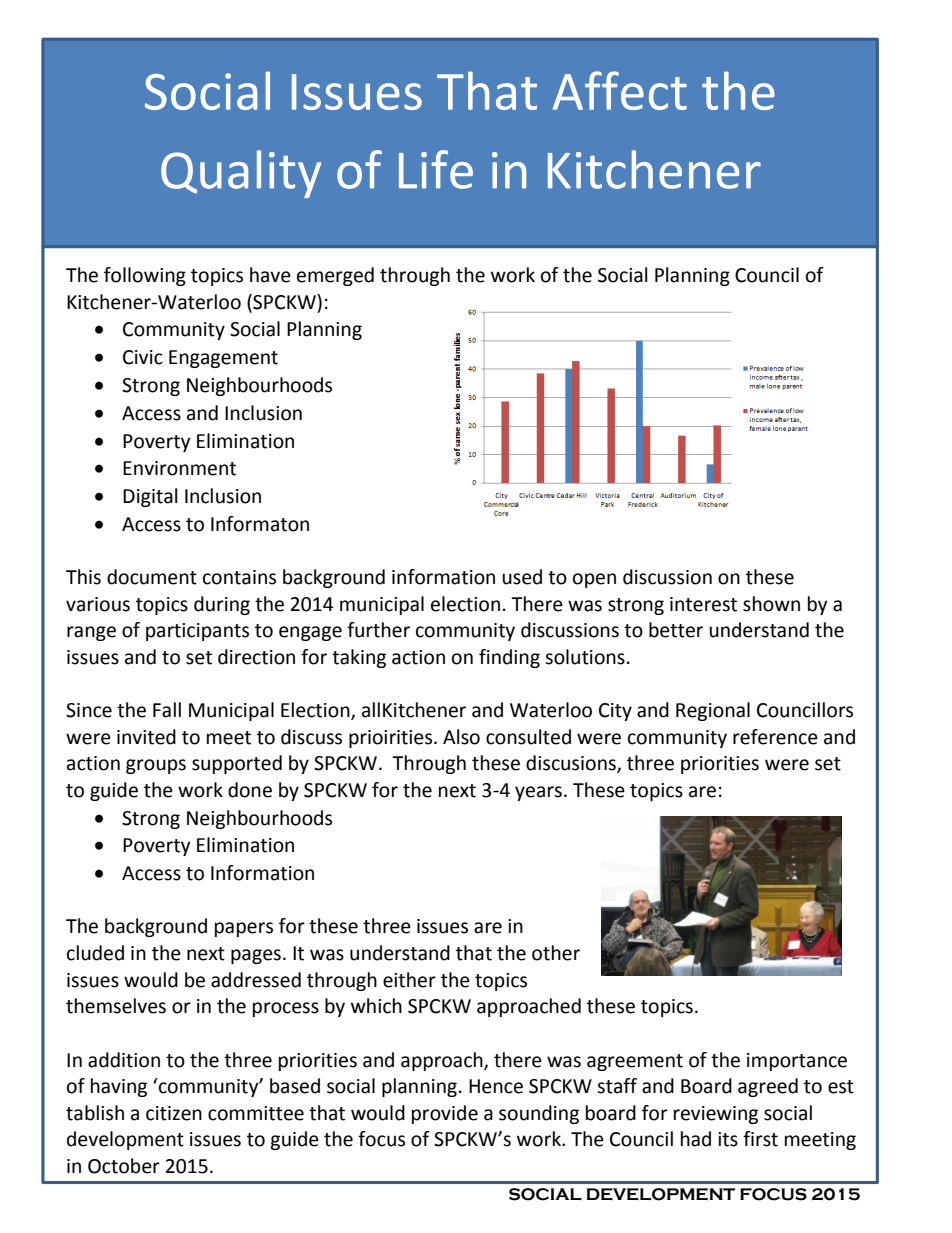 This screenshot has height=1233, width=952. I want to click on provide, so click(445, 1114).
